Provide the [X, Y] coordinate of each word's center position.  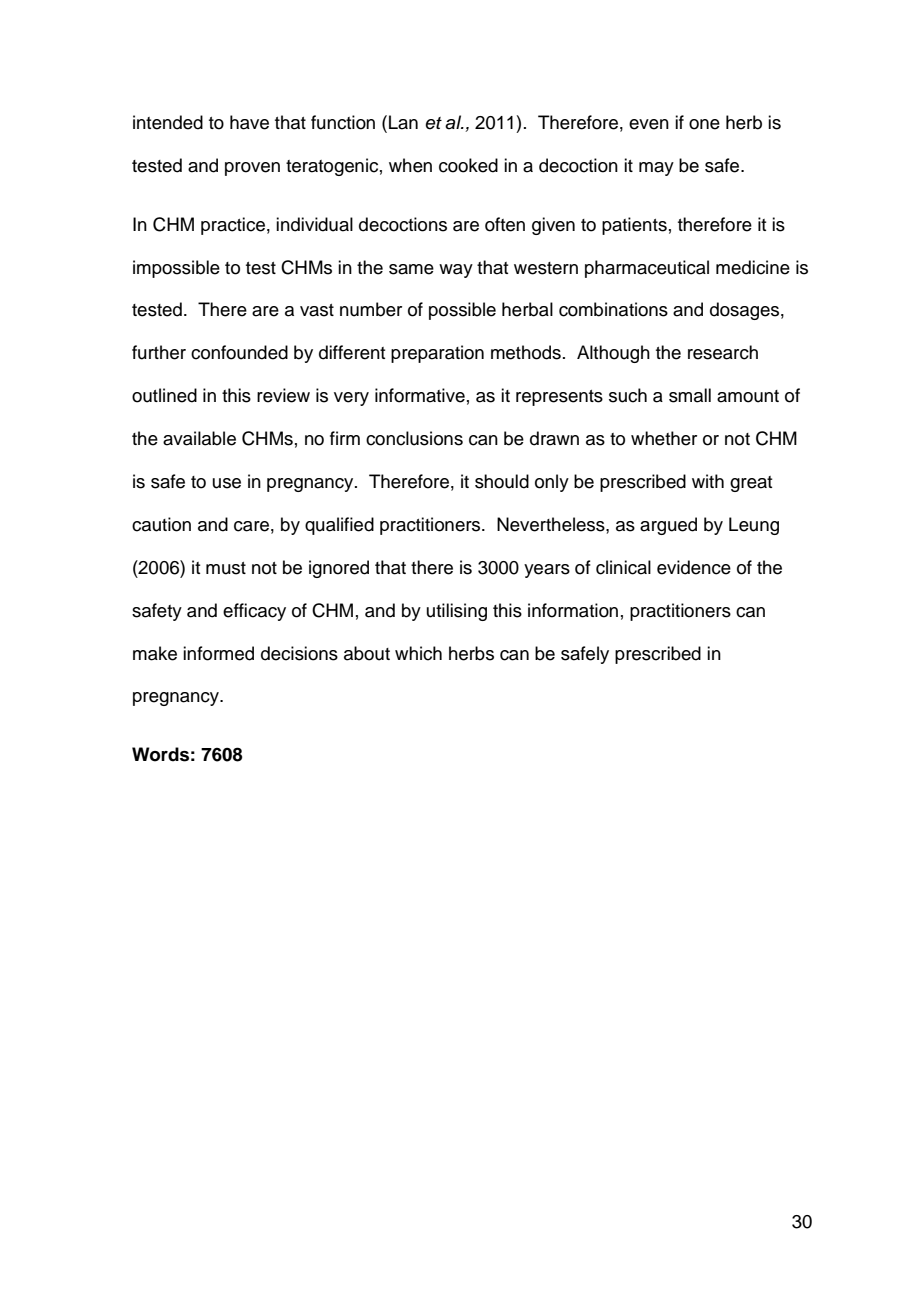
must [226, 568]
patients [634, 226]
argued [668, 526]
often [505, 224]
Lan [403, 122]
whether [664, 438]
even [649, 124]
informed [218, 653]
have [249, 122]
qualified [339, 526]
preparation [437, 354]
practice [233, 226]
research [723, 352]
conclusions [414, 438]
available [199, 438]
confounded [239, 352]
